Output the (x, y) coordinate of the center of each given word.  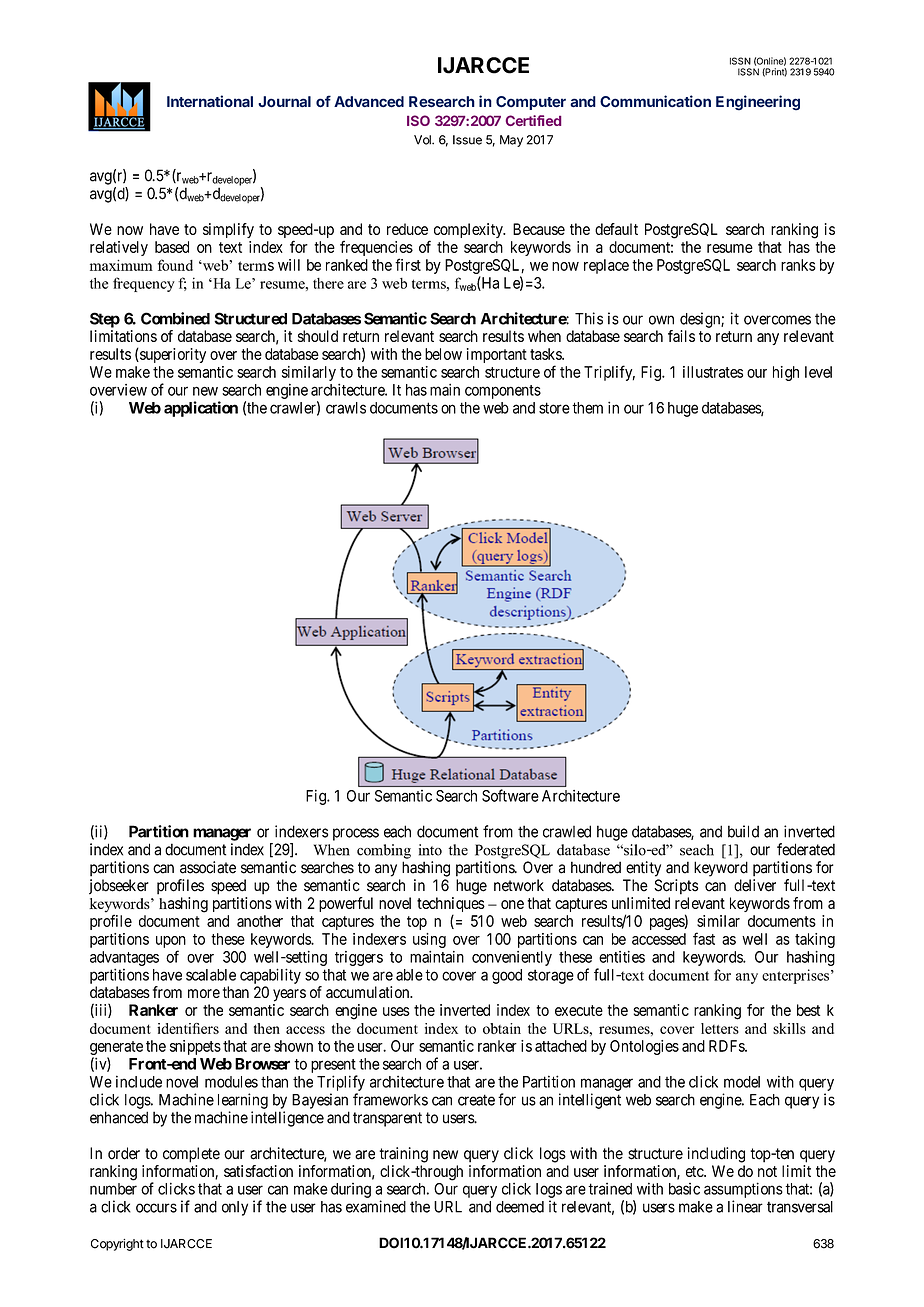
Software (510, 795)
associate (208, 867)
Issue (467, 140)
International (210, 101)
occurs (156, 1208)
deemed (520, 1207)
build (743, 831)
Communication (655, 101)
